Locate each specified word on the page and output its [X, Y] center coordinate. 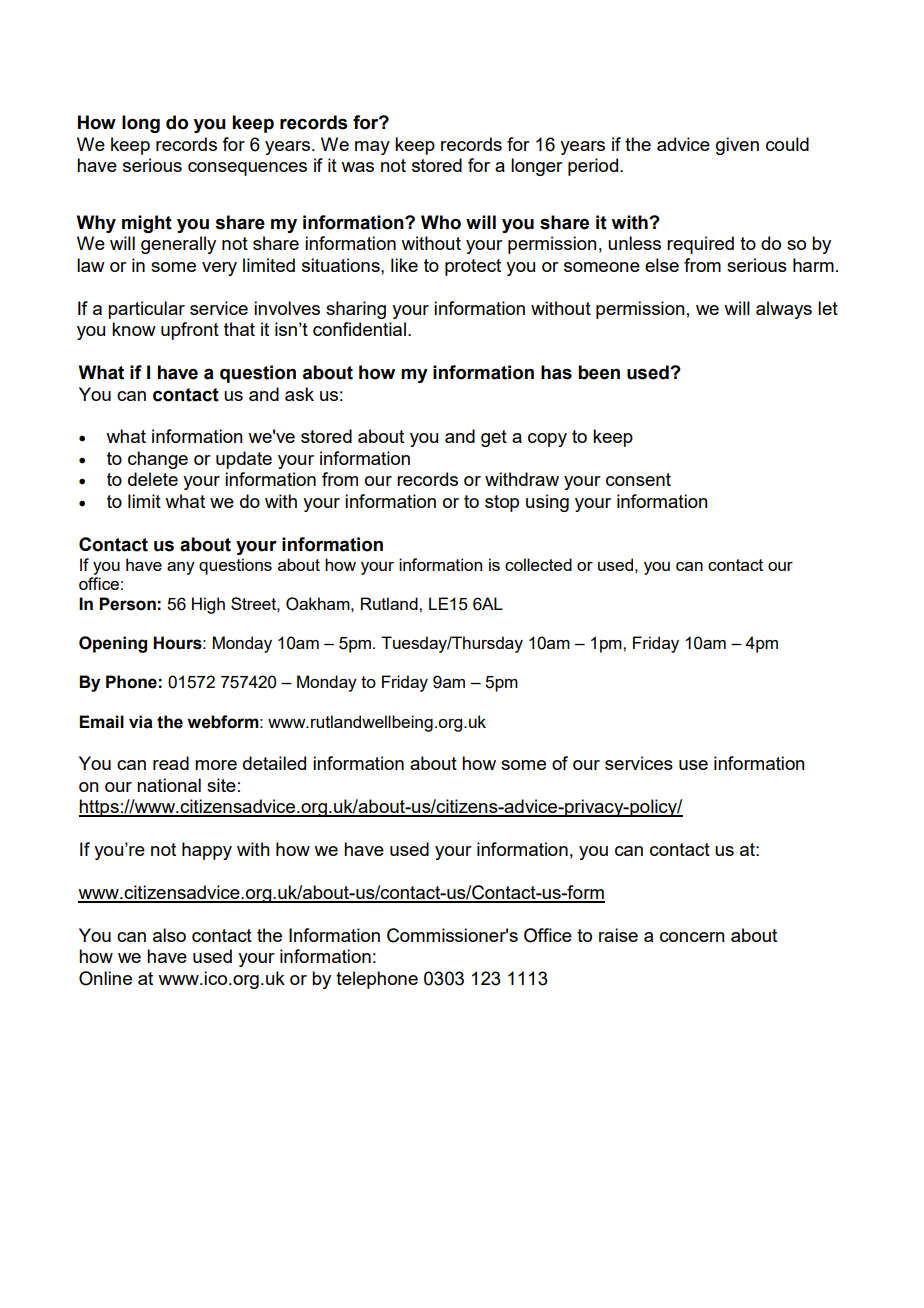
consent [638, 479]
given [737, 146]
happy [207, 851]
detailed [274, 763]
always [784, 310]
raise [618, 935]
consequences [247, 169]
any [181, 568]
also [169, 935]
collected [538, 564]
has [556, 372]
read [171, 763]
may [372, 148]
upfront [190, 331]
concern [692, 937]
